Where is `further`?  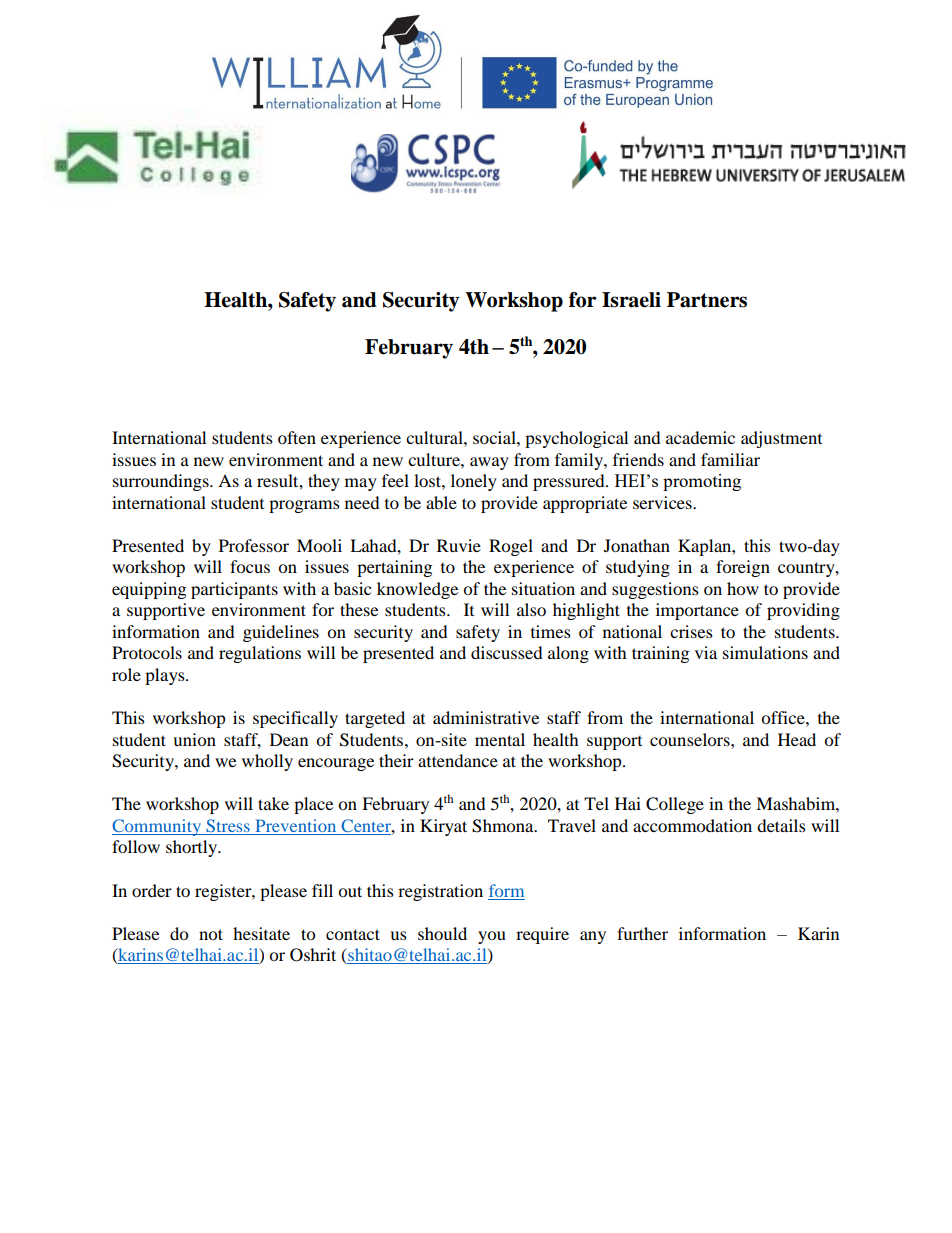 further is located at coordinates (642, 933).
